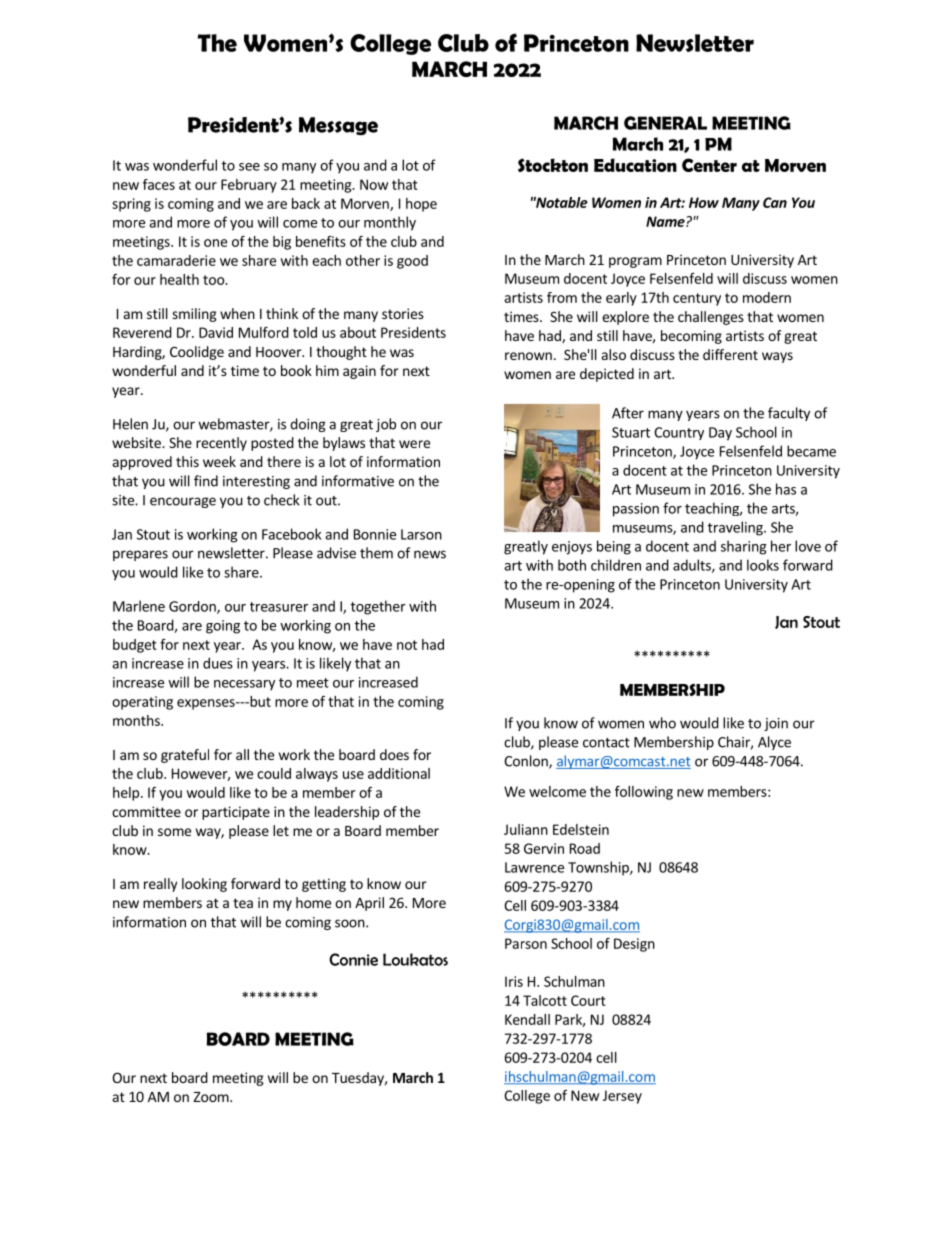 This screenshot has width=952, height=1233. I want to click on see, so click(249, 167).
